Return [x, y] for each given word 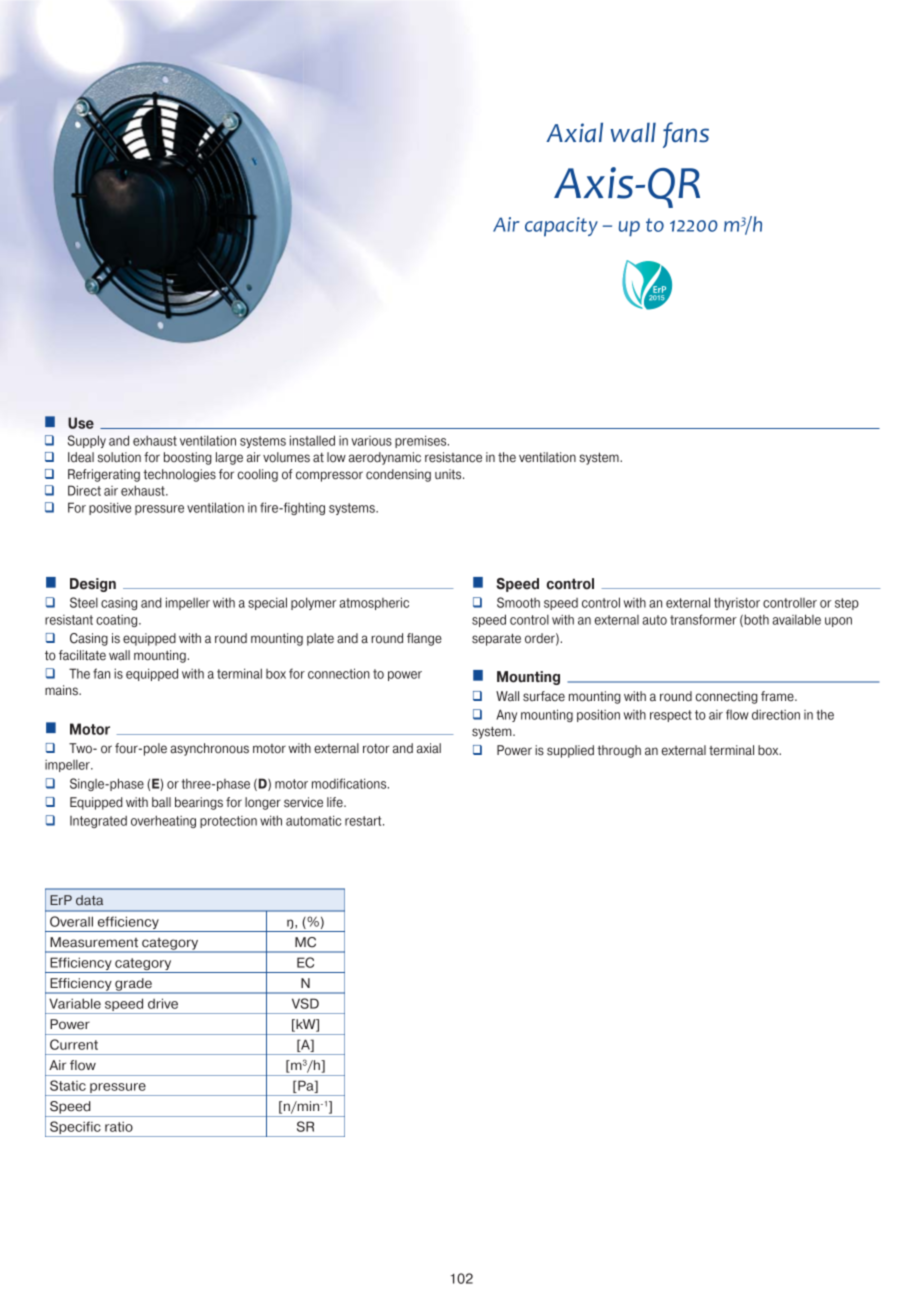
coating [118, 621]
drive [163, 1003]
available [796, 619]
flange [424, 639]
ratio [119, 1126]
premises [422, 441]
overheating [163, 821]
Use [81, 423]
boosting [188, 458]
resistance [453, 457]
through [619, 751]
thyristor [737, 604]
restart [364, 821]
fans [686, 135]
